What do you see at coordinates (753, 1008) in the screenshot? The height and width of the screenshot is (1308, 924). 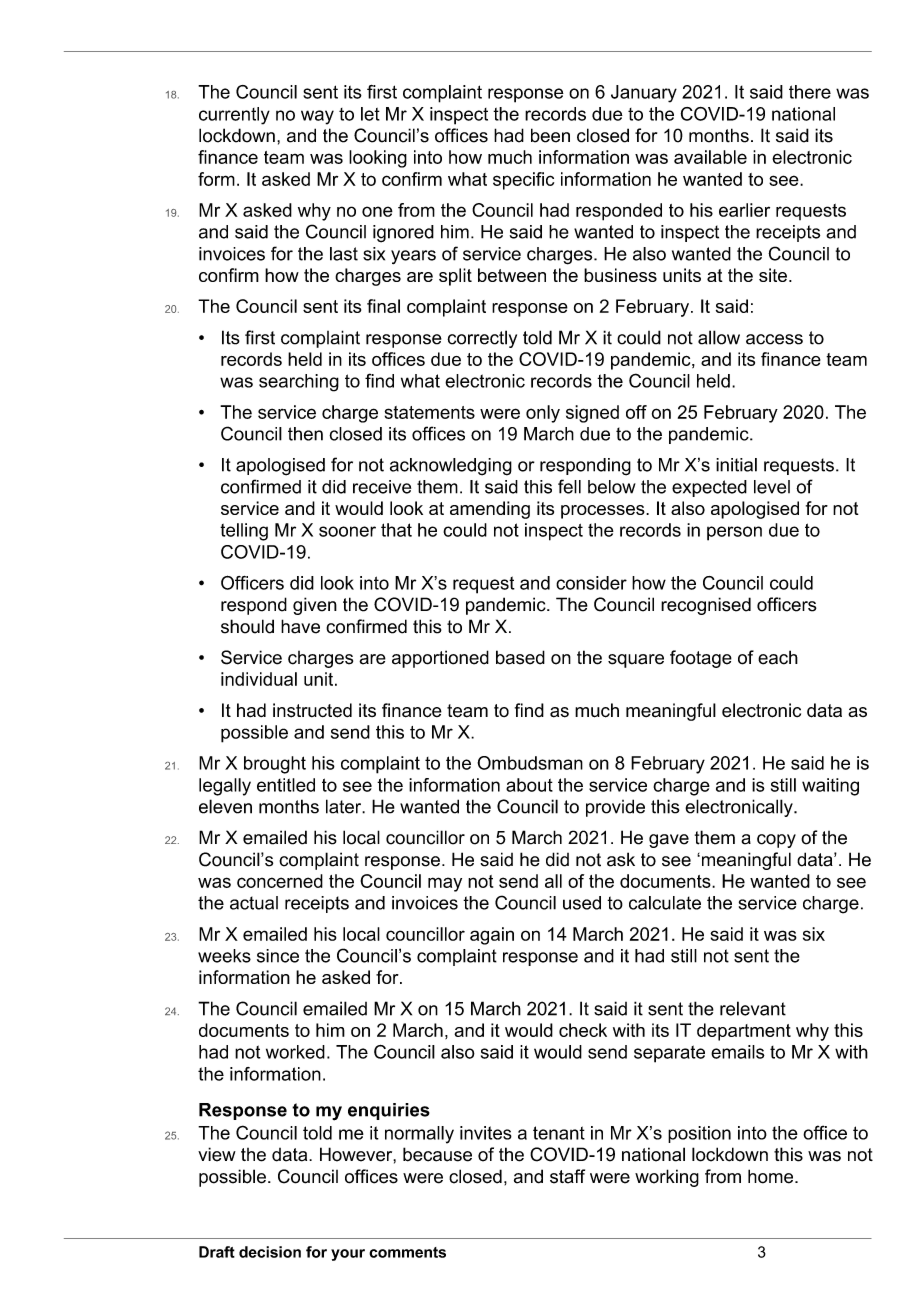 I see `relevant` at bounding box center [753, 1008].
